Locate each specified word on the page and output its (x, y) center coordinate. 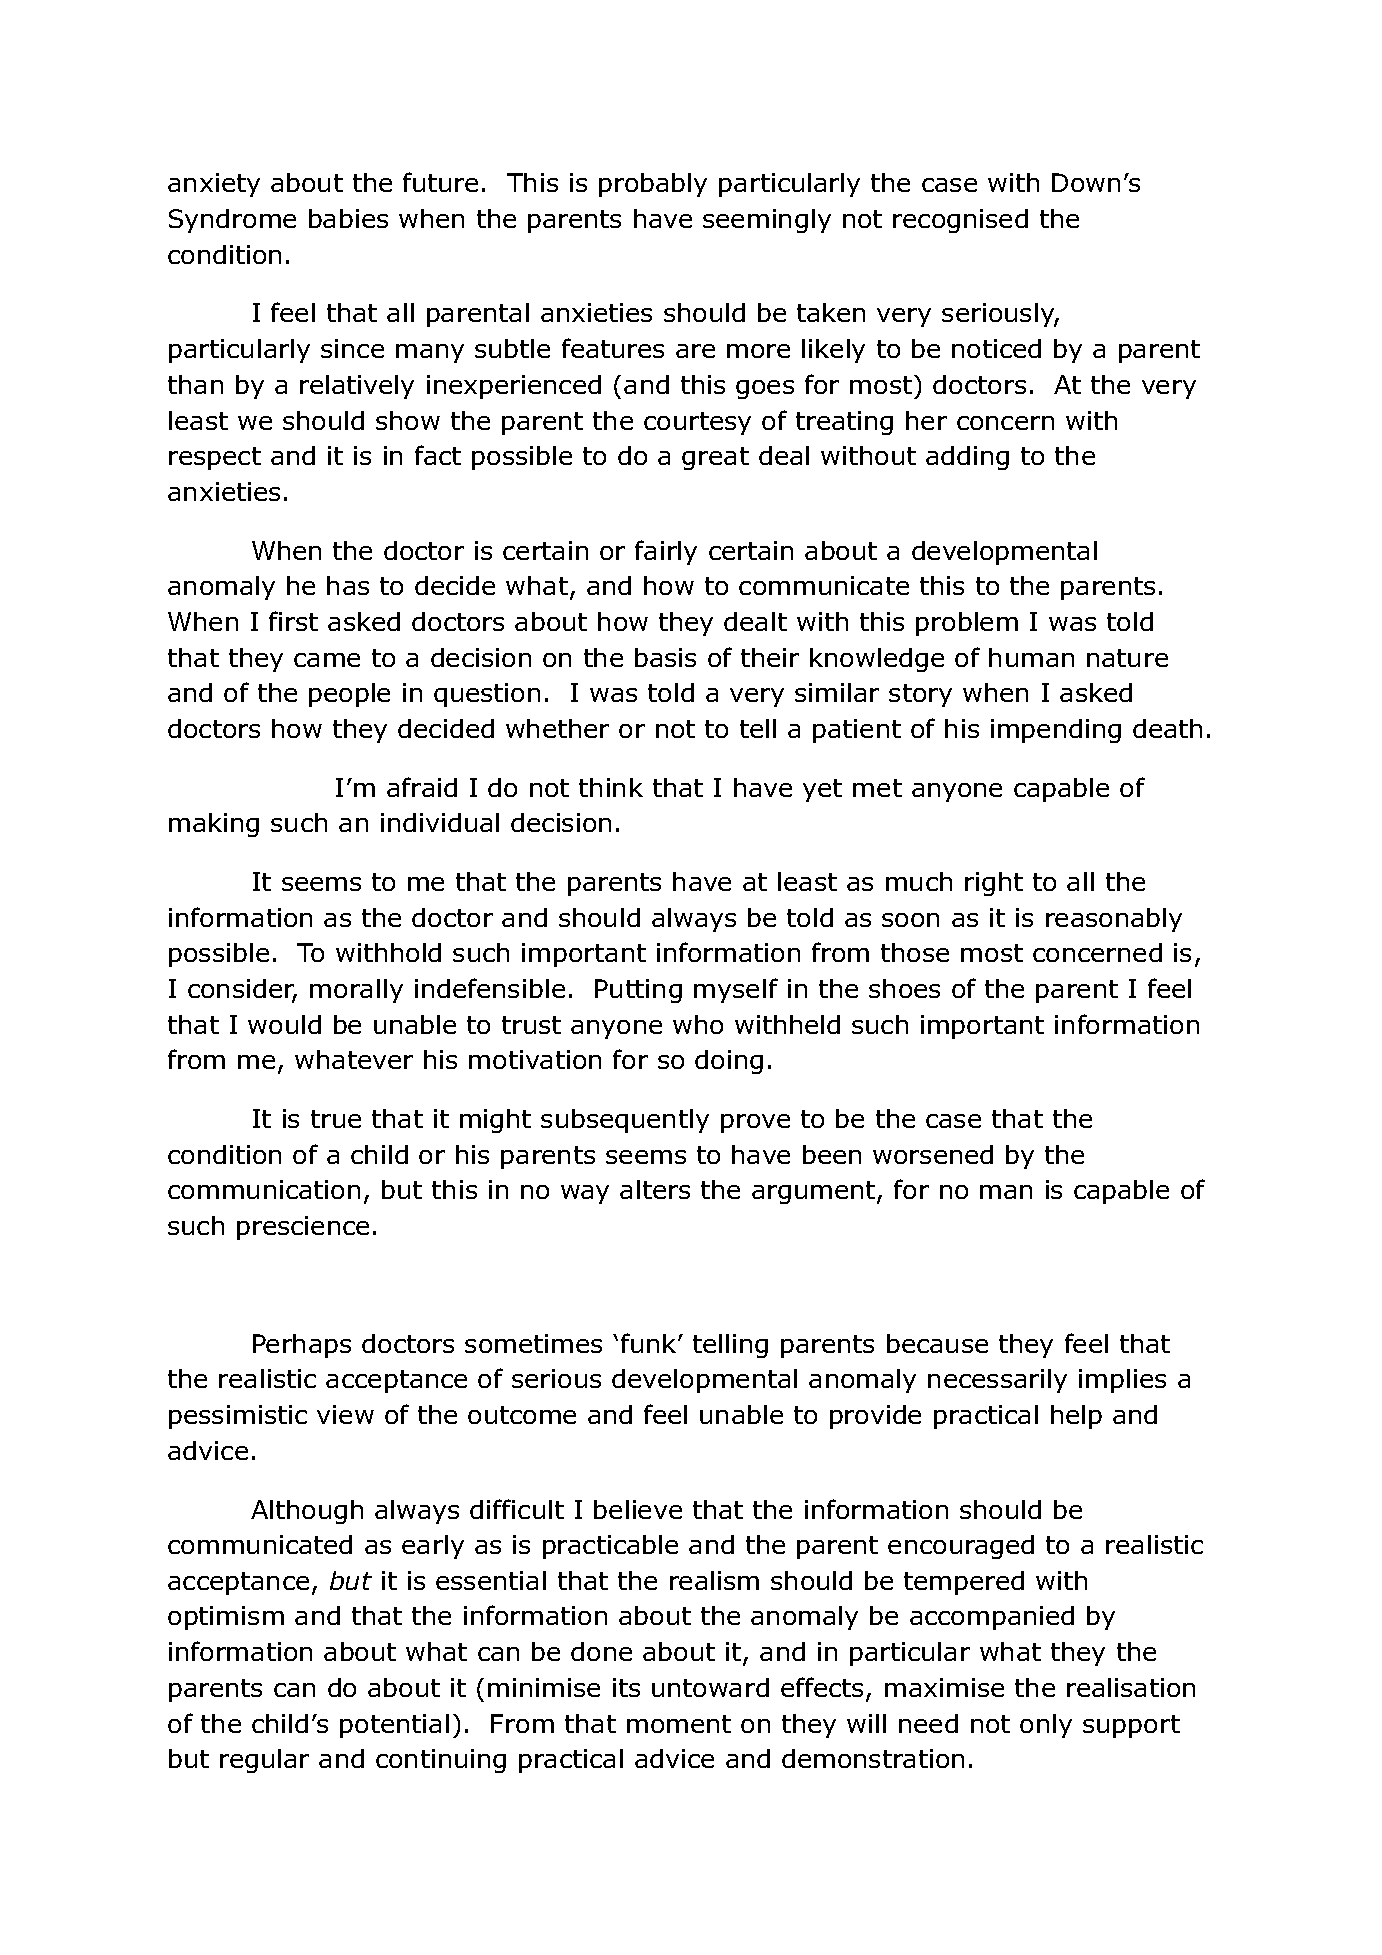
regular (264, 1761)
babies (348, 218)
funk (650, 1343)
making (214, 825)
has (348, 585)
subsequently (625, 1121)
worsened (933, 1154)
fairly (666, 552)
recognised (960, 221)
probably (653, 185)
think (611, 787)
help (1076, 1417)
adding (967, 458)
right (994, 884)
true (336, 1119)
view (345, 1414)
